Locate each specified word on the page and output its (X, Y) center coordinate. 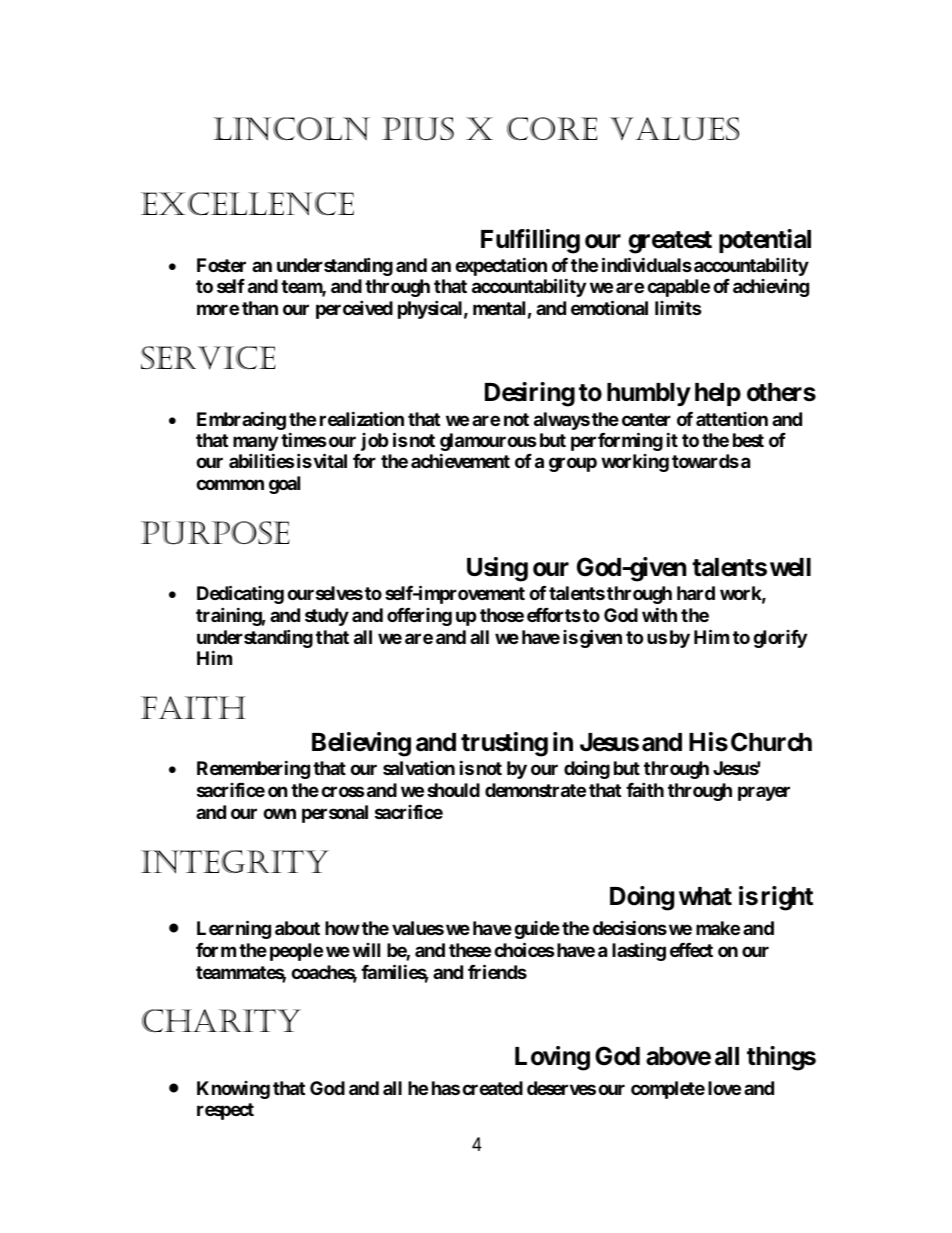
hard (696, 593)
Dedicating (240, 594)
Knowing (233, 1090)
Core (552, 128)
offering (419, 617)
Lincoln (291, 129)
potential (765, 241)
